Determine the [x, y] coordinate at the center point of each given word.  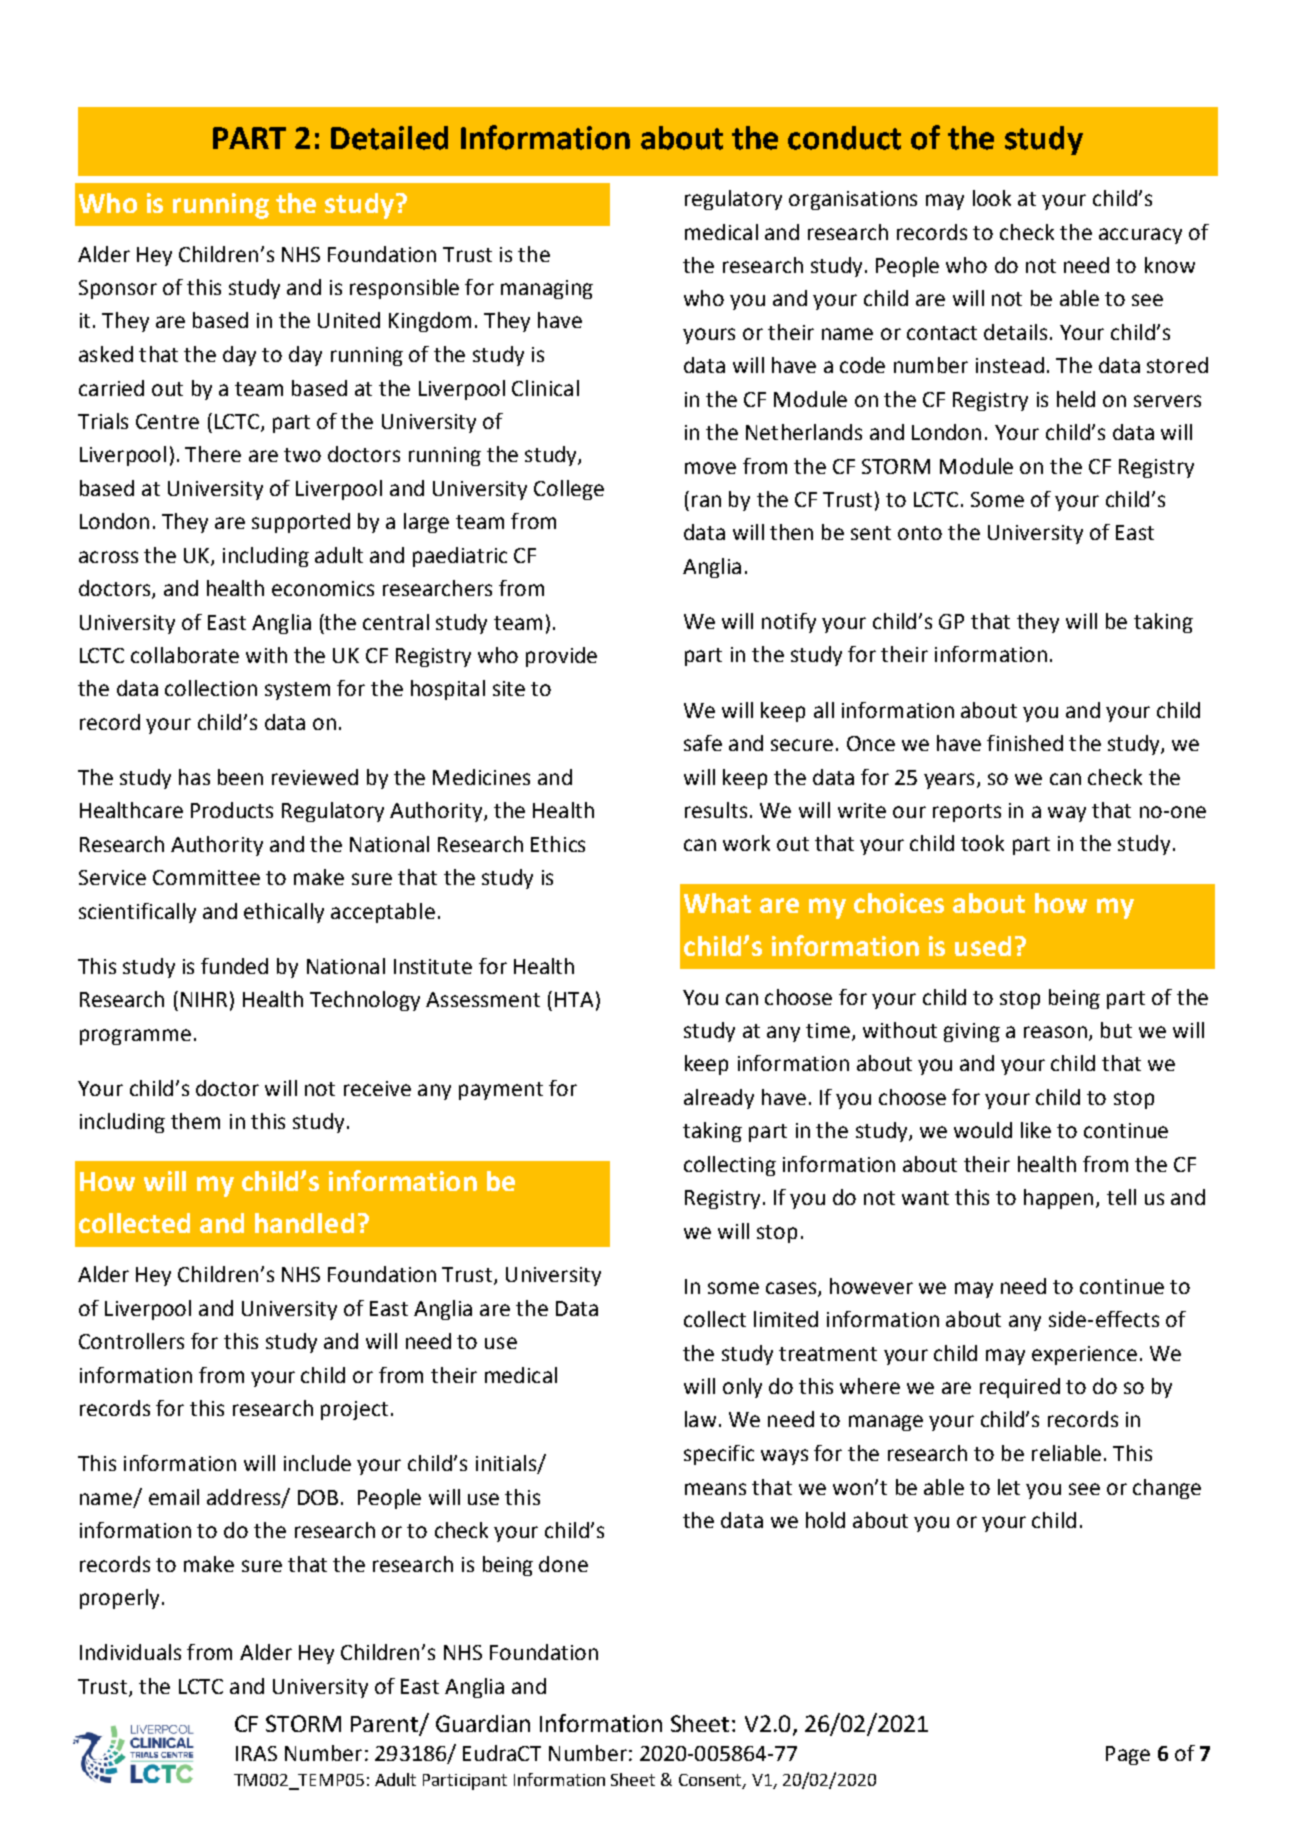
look [992, 198]
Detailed [389, 138]
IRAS [256, 1753]
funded [234, 966]
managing [547, 289]
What [717, 903]
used [983, 946]
